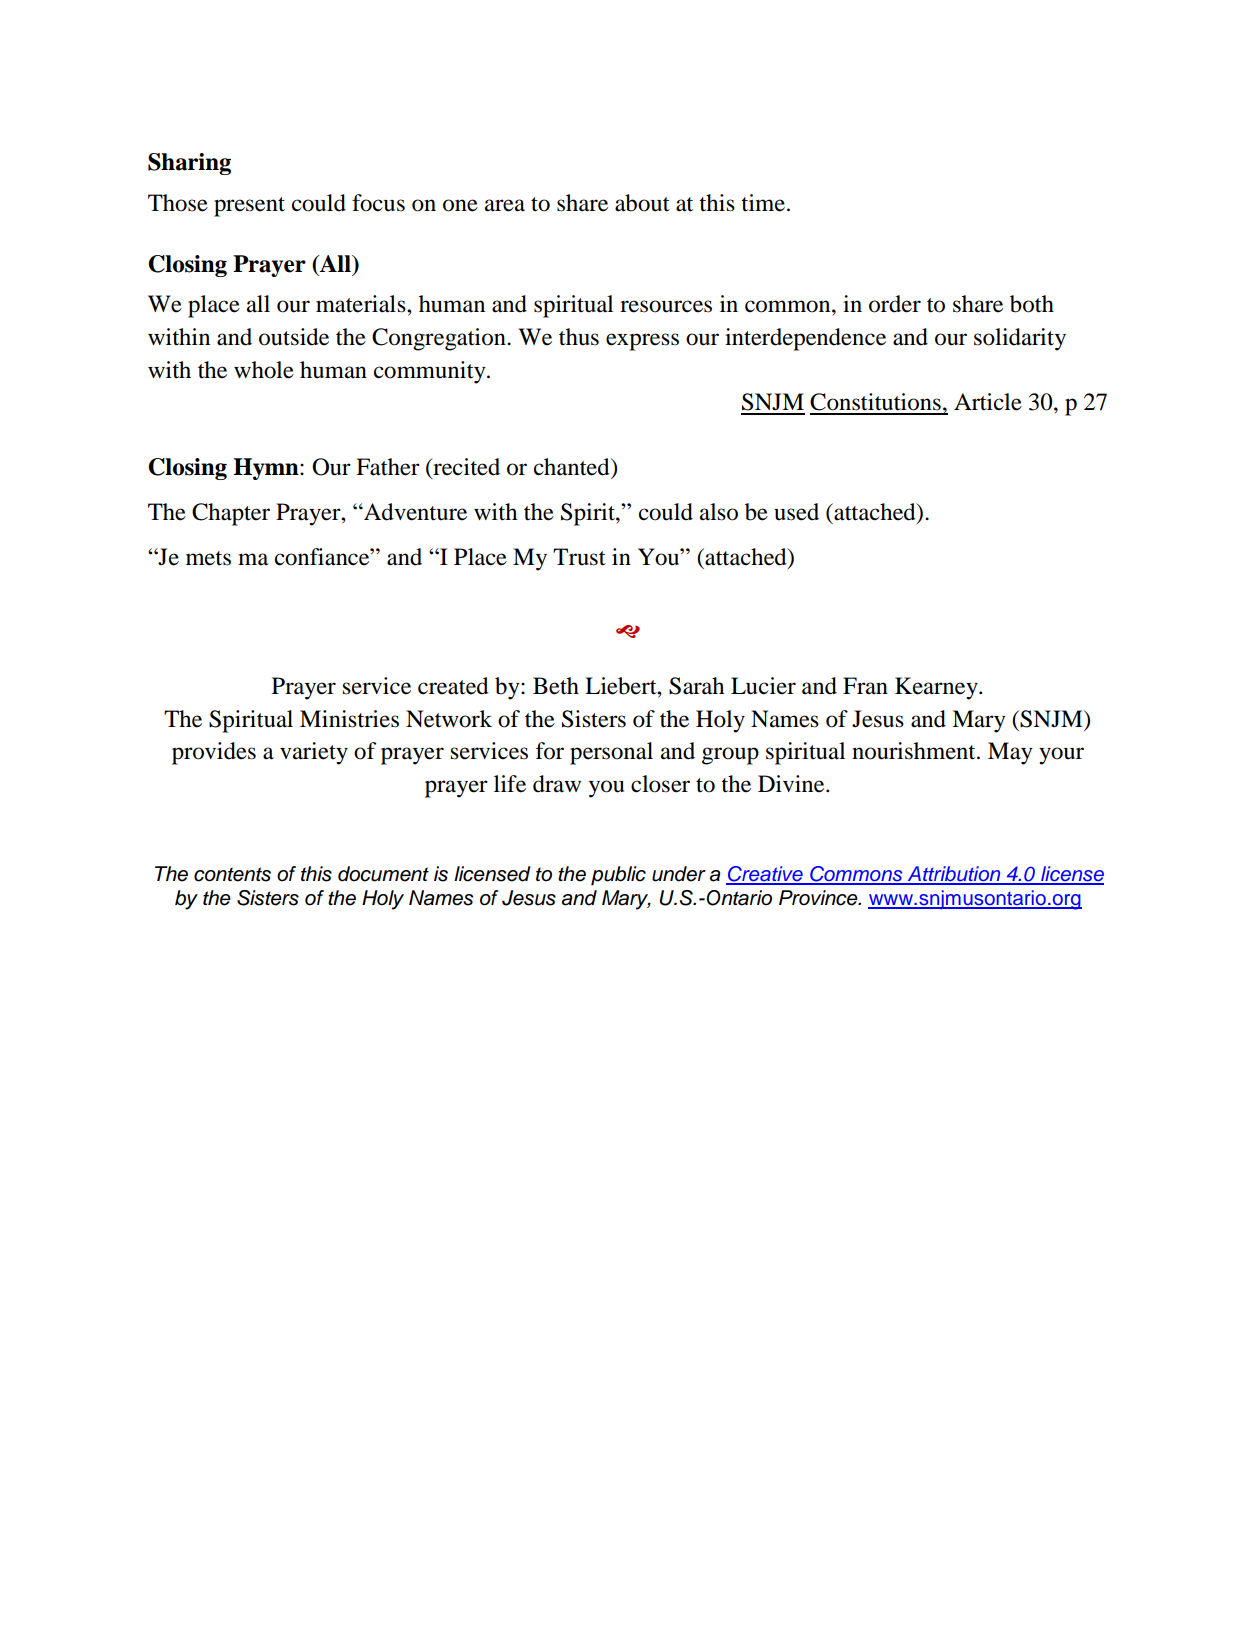 The image size is (1256, 1626). Describe the element at coordinates (937, 688) in the page. I see `Kearney` at that location.
